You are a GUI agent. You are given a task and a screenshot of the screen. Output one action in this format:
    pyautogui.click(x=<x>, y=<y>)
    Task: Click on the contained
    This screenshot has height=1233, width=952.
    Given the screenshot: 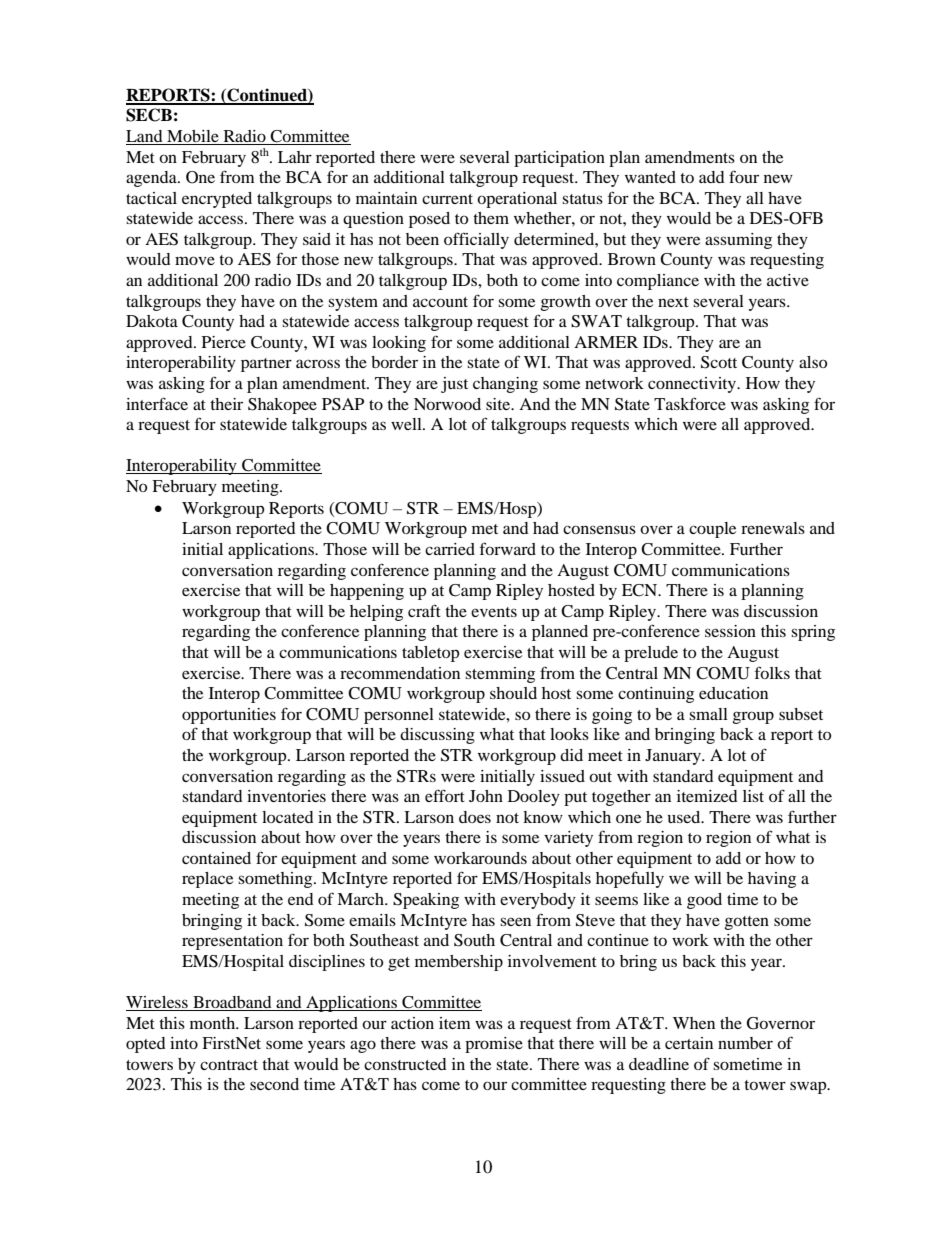 What is the action you would take?
    pyautogui.click(x=216, y=858)
